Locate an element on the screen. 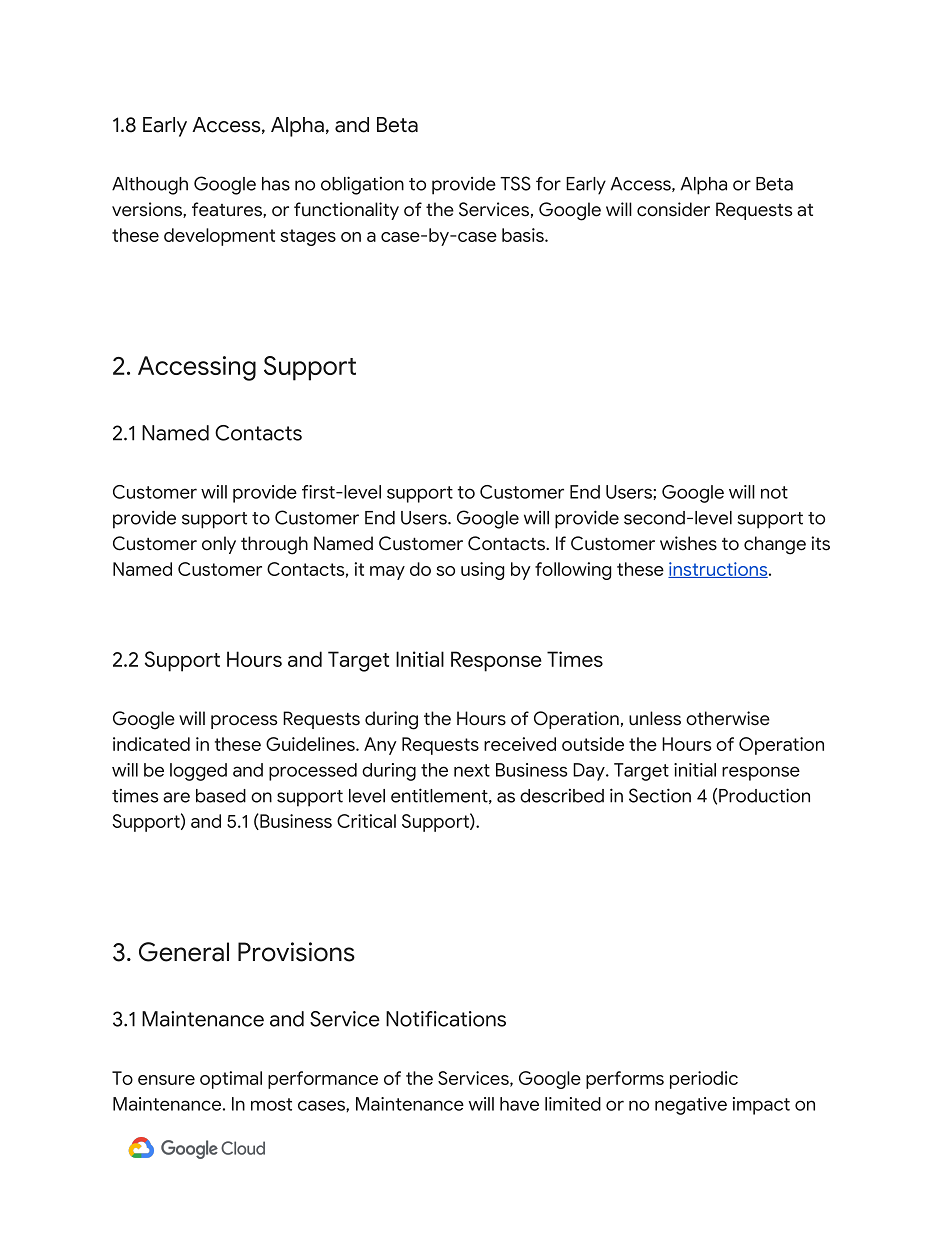 The image size is (952, 1233). using is located at coordinates (483, 571).
